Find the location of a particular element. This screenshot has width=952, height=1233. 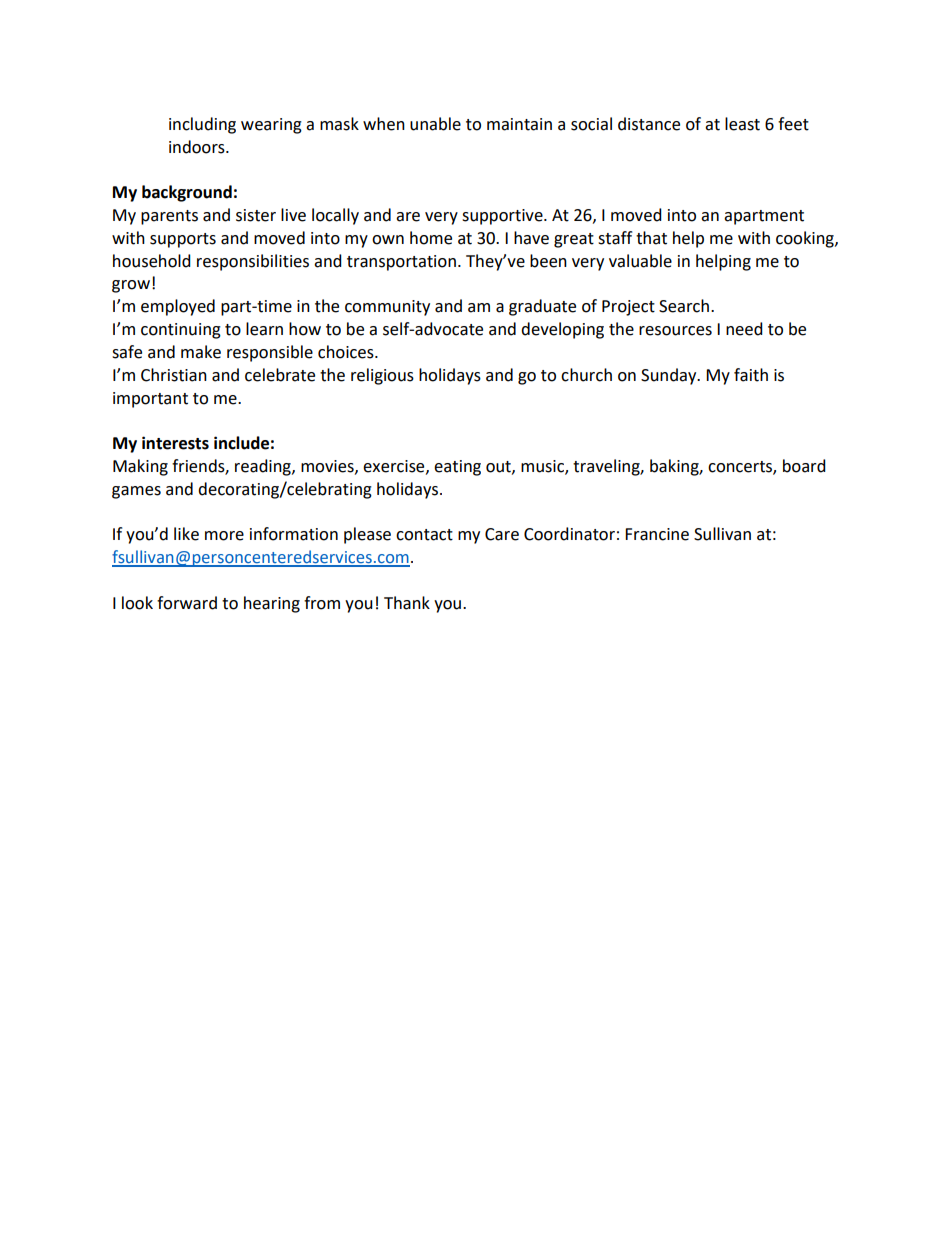

supports is located at coordinates (183, 240).
